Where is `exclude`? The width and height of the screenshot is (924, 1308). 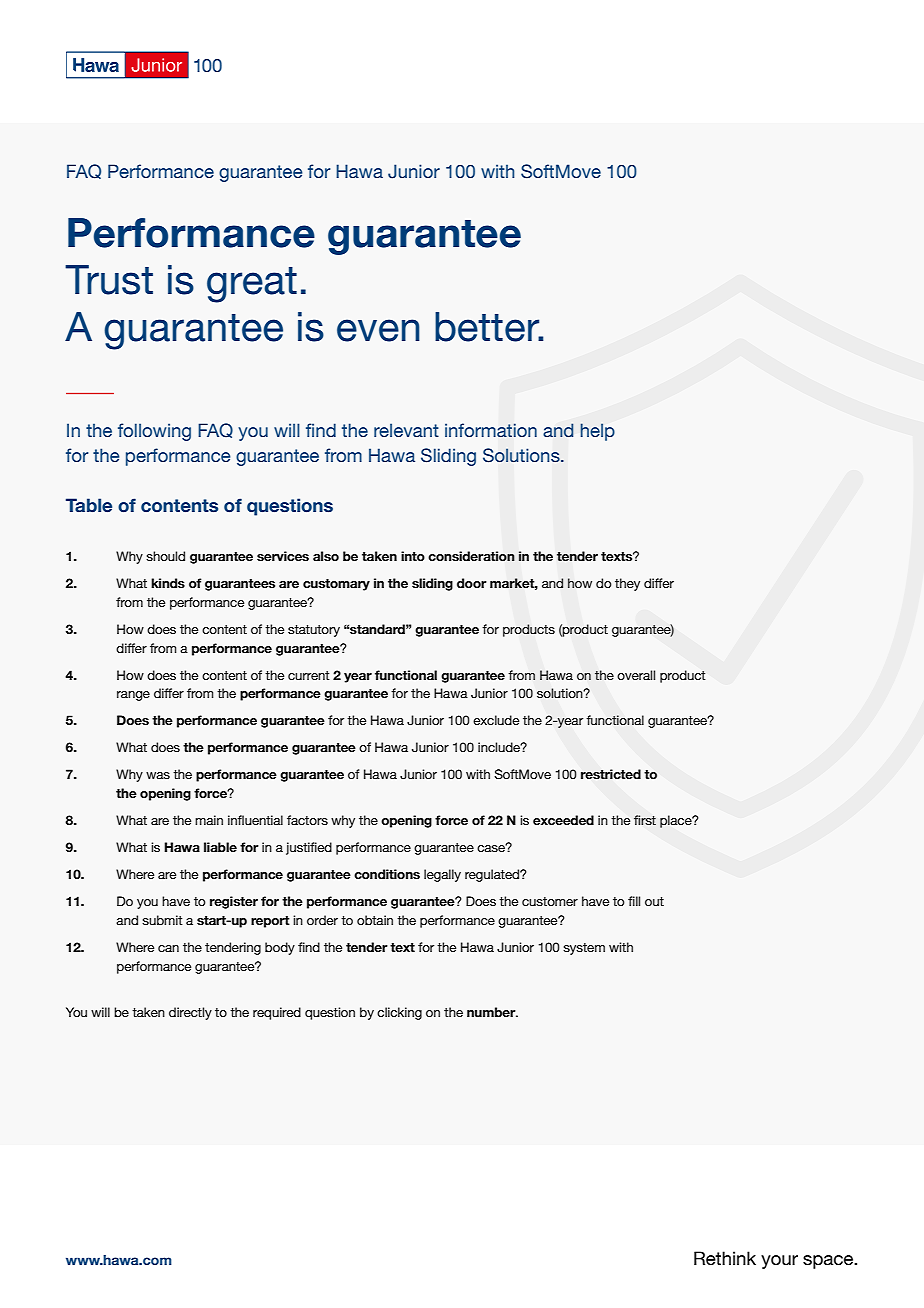
exclude is located at coordinates (496, 720).
